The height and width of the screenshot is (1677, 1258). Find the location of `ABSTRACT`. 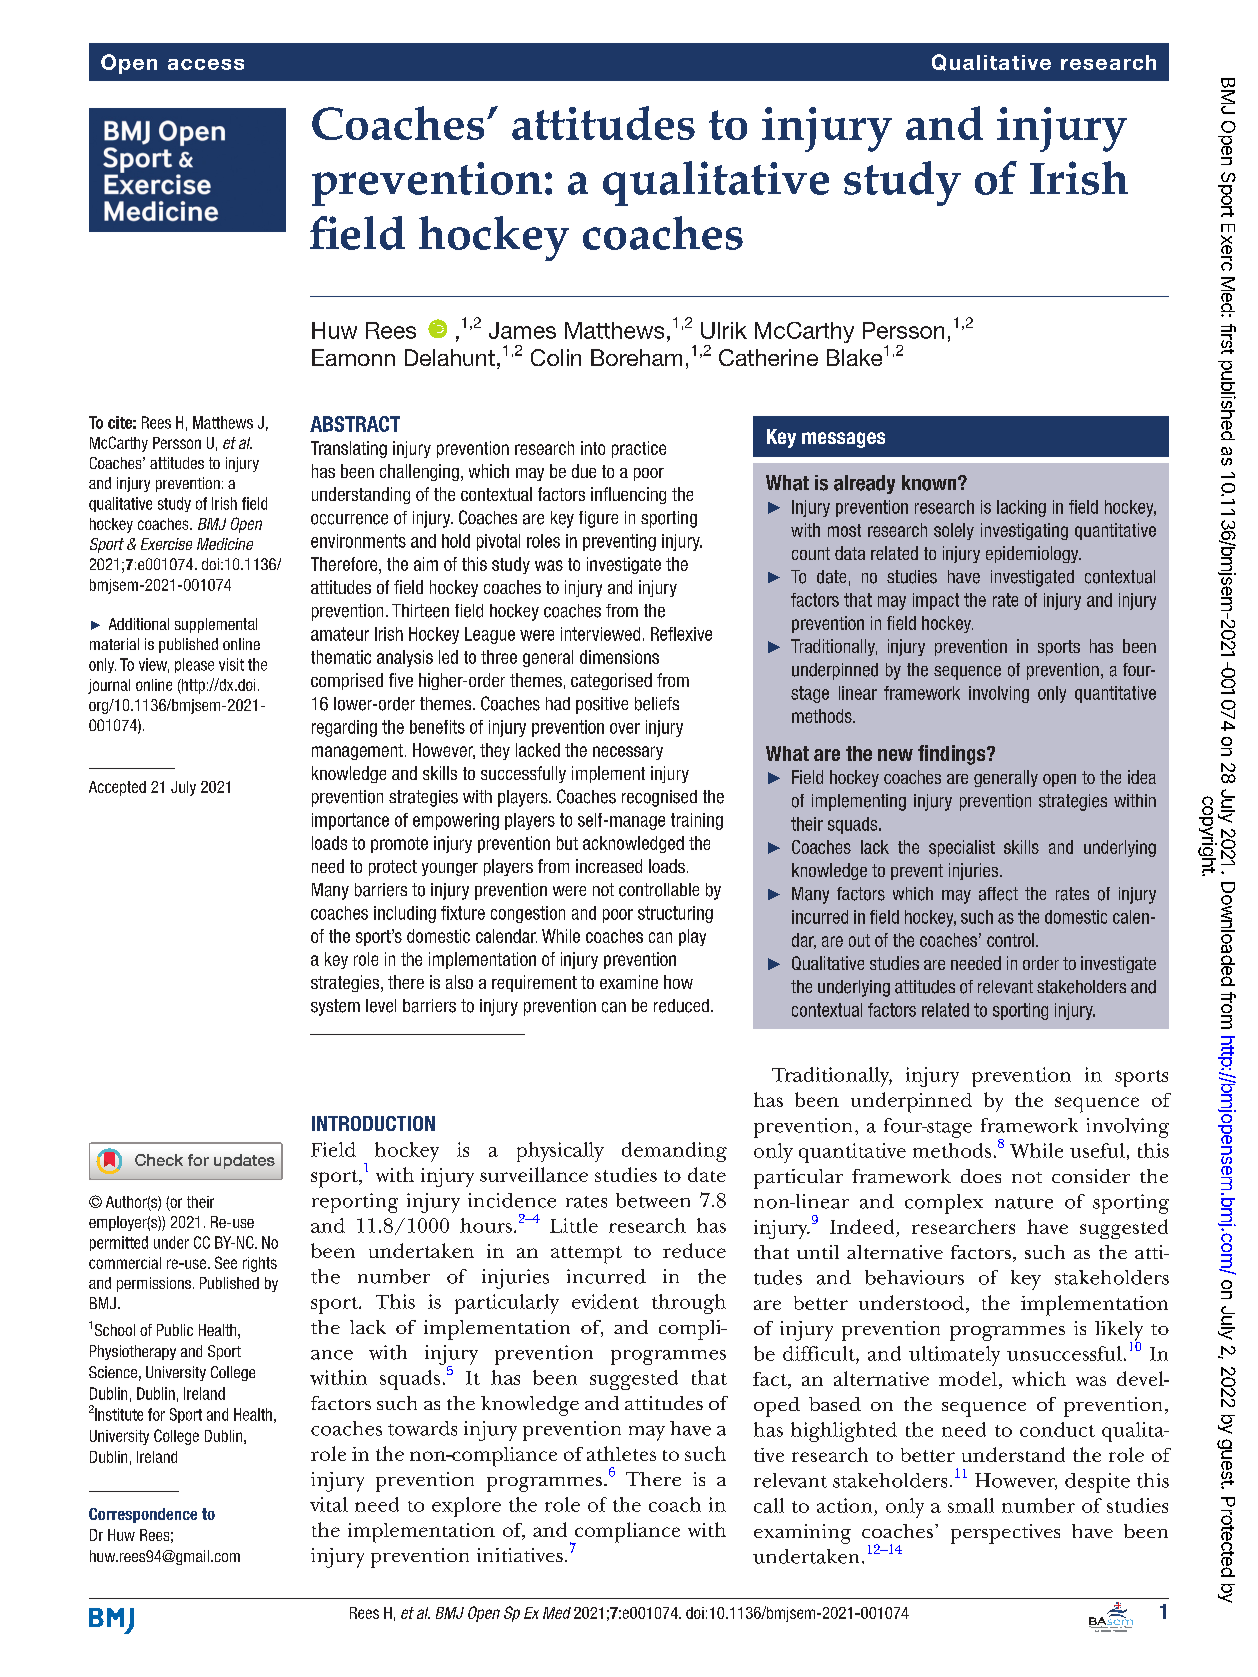

ABSTRACT is located at coordinates (355, 424).
